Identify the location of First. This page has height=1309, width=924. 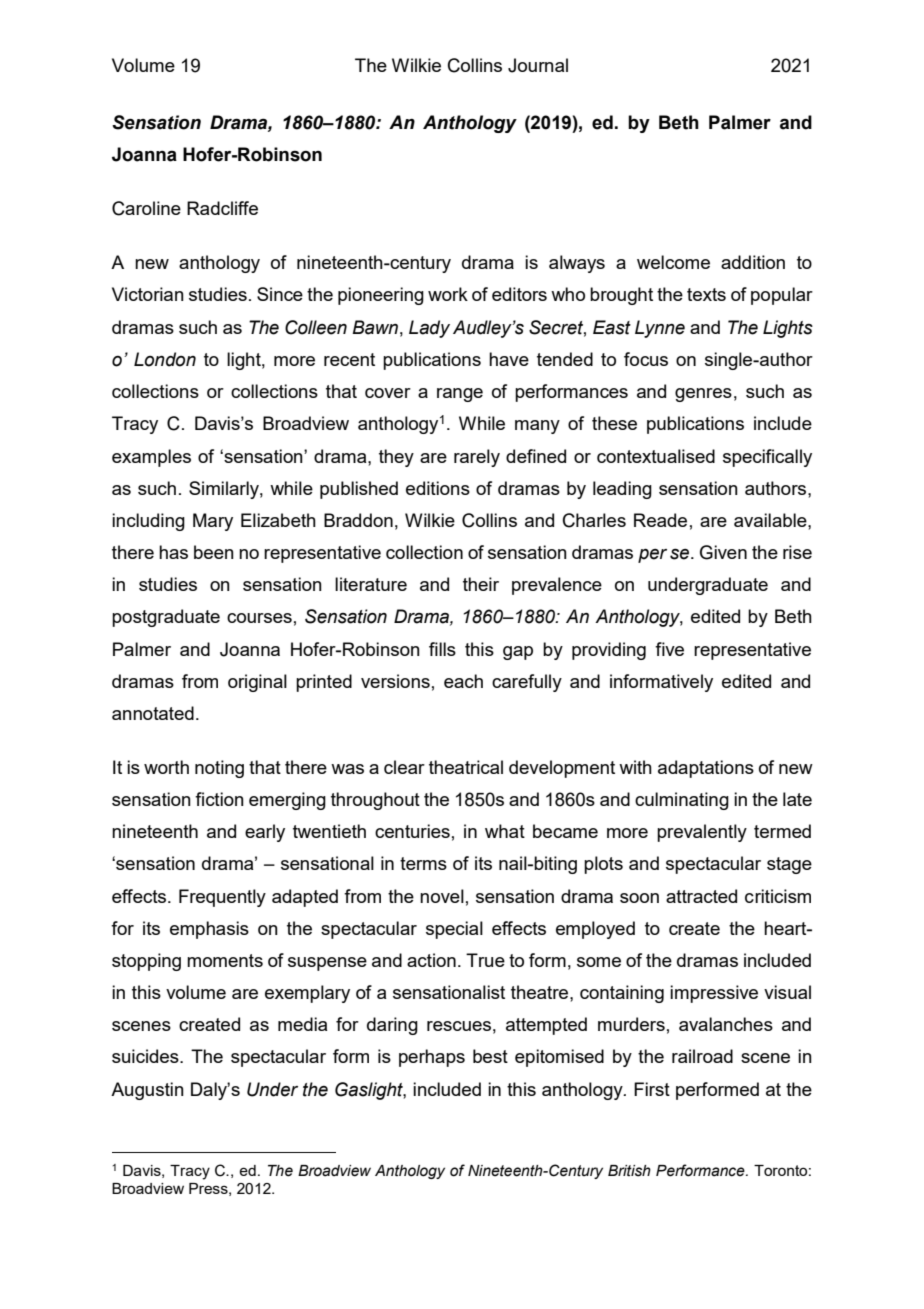
(652, 1089).
